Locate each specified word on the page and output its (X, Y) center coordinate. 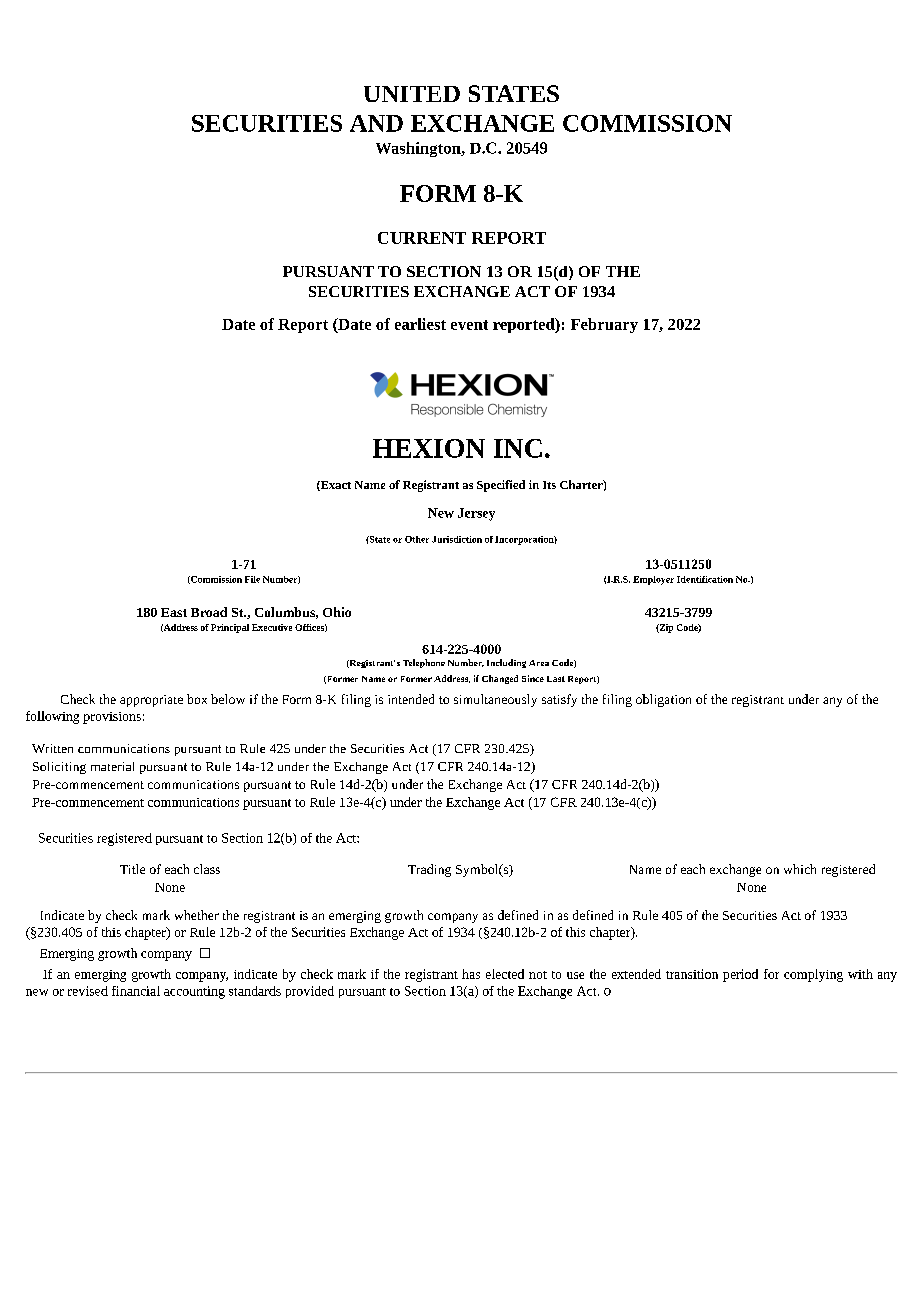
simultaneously (495, 700)
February (604, 325)
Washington (419, 149)
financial (136, 991)
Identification (705, 579)
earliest (420, 324)
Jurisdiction (457, 539)
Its (549, 485)
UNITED (412, 94)
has (471, 974)
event (469, 325)
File (252, 579)
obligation (663, 700)
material (112, 766)
